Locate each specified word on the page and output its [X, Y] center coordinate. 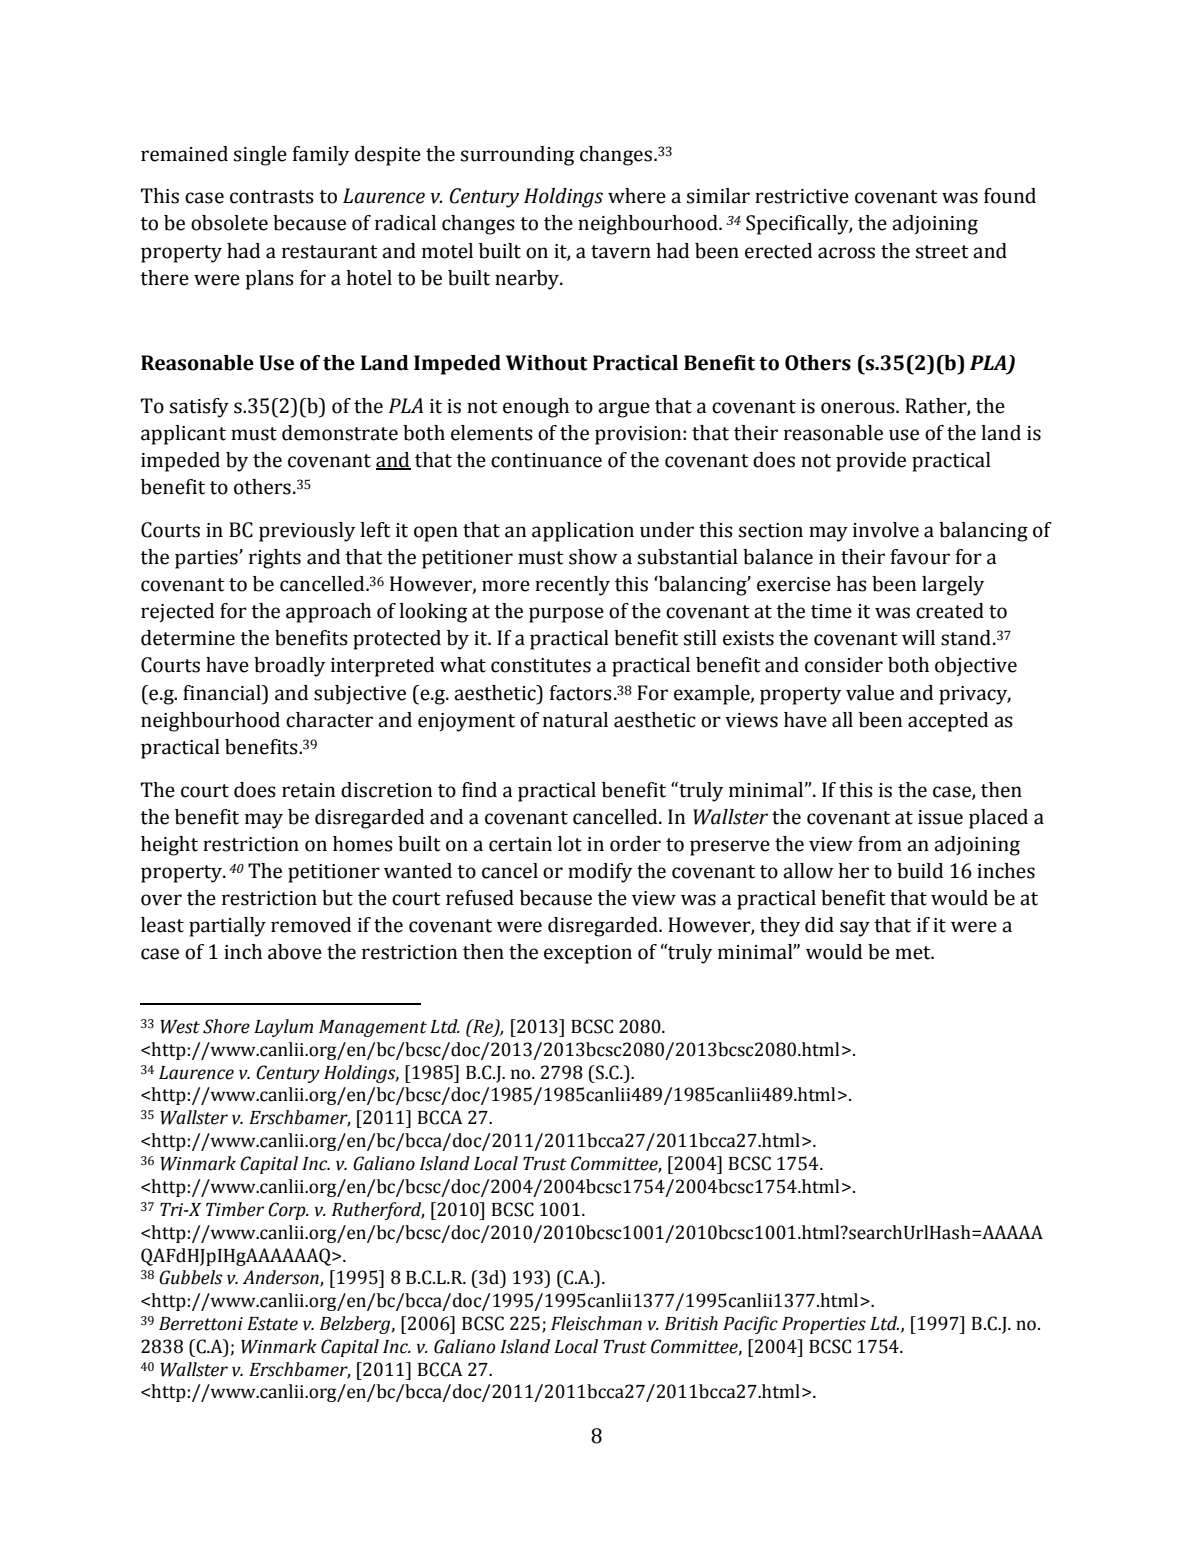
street [942, 252]
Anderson [282, 1278]
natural [575, 720]
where [637, 196]
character [329, 720]
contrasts [272, 197]
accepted [948, 722]
